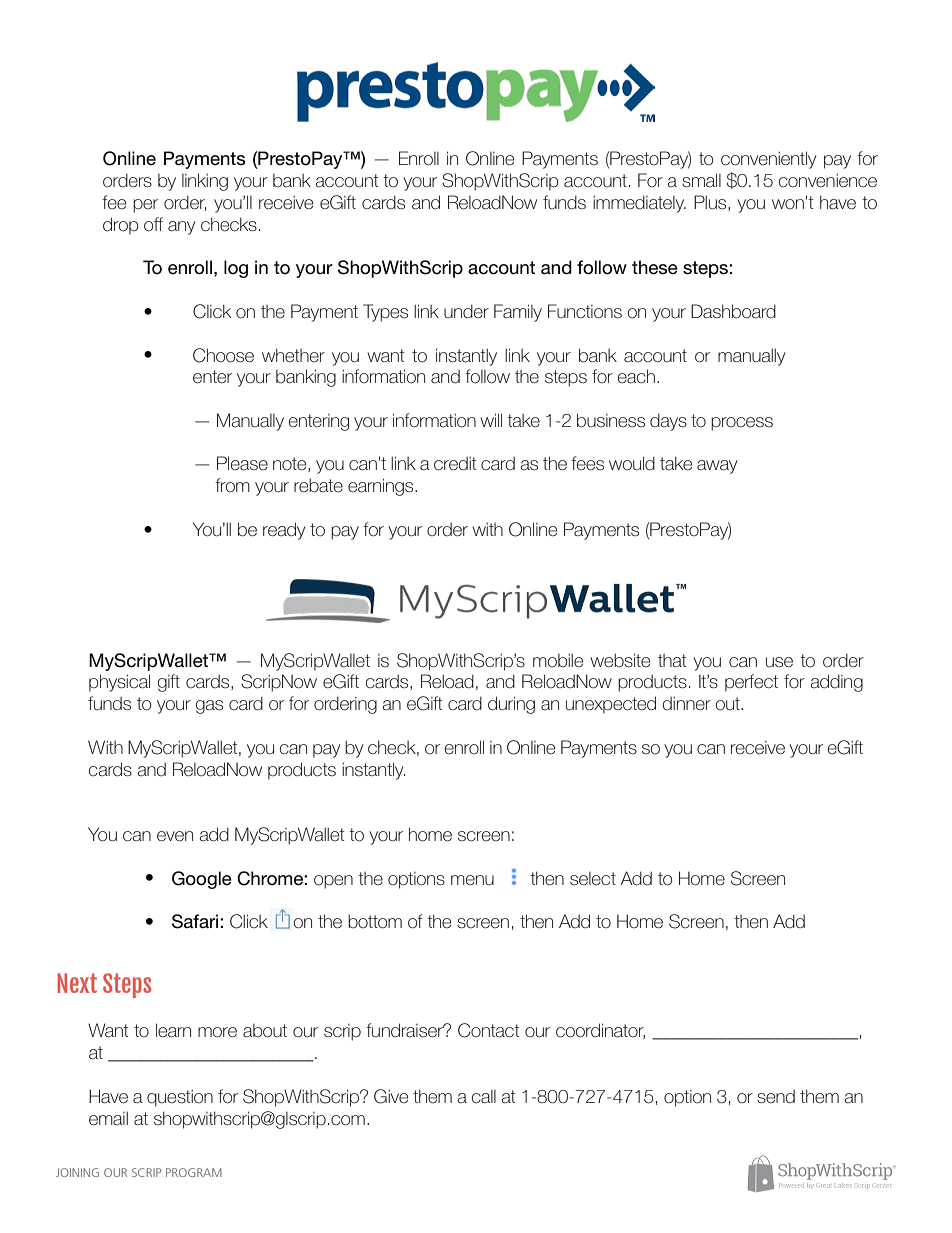  I want to click on small, so click(701, 180).
